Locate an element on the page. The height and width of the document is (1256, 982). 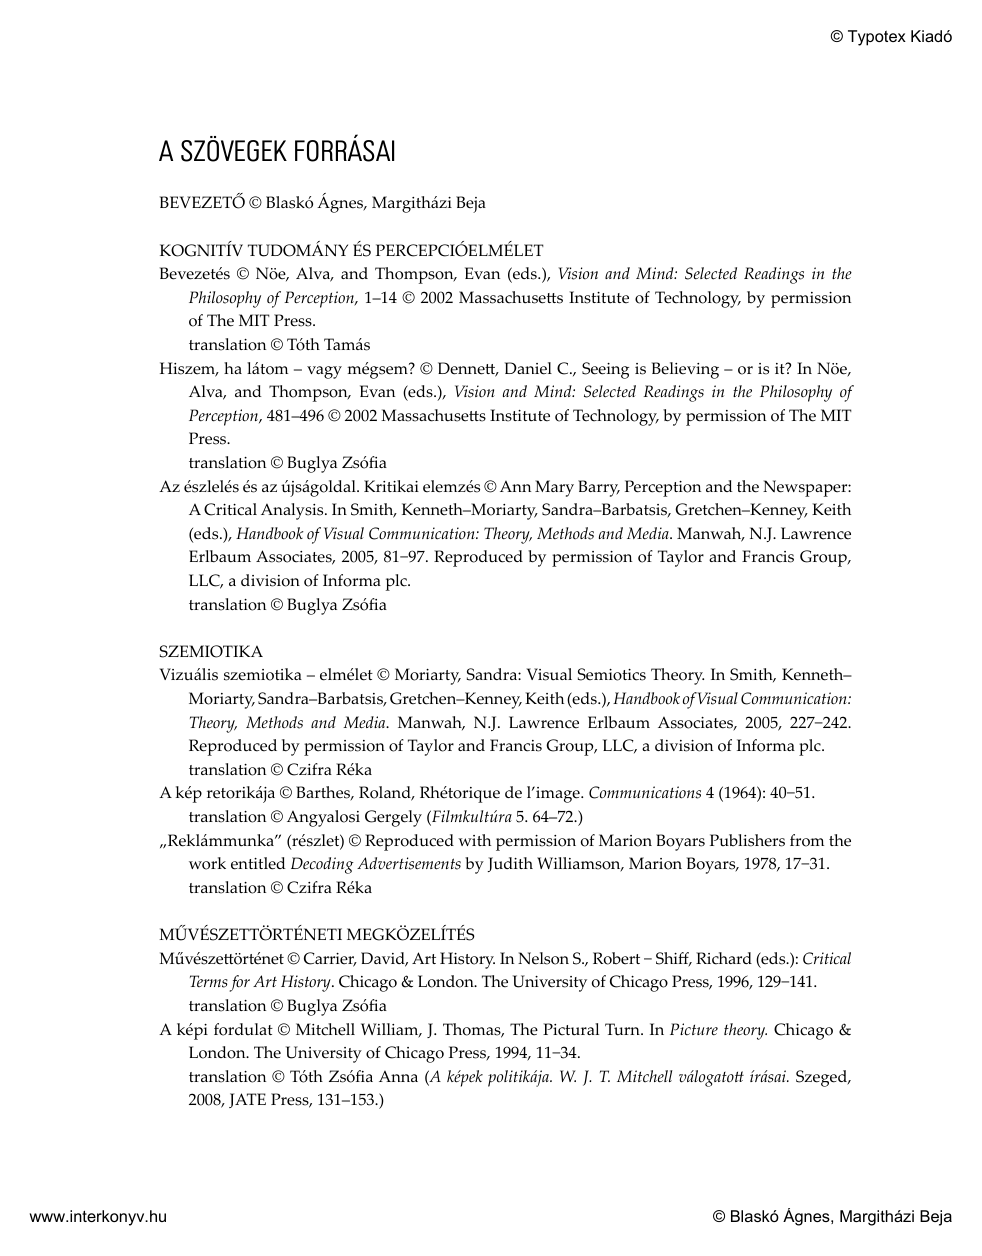
Picture is located at coordinates (694, 1029).
